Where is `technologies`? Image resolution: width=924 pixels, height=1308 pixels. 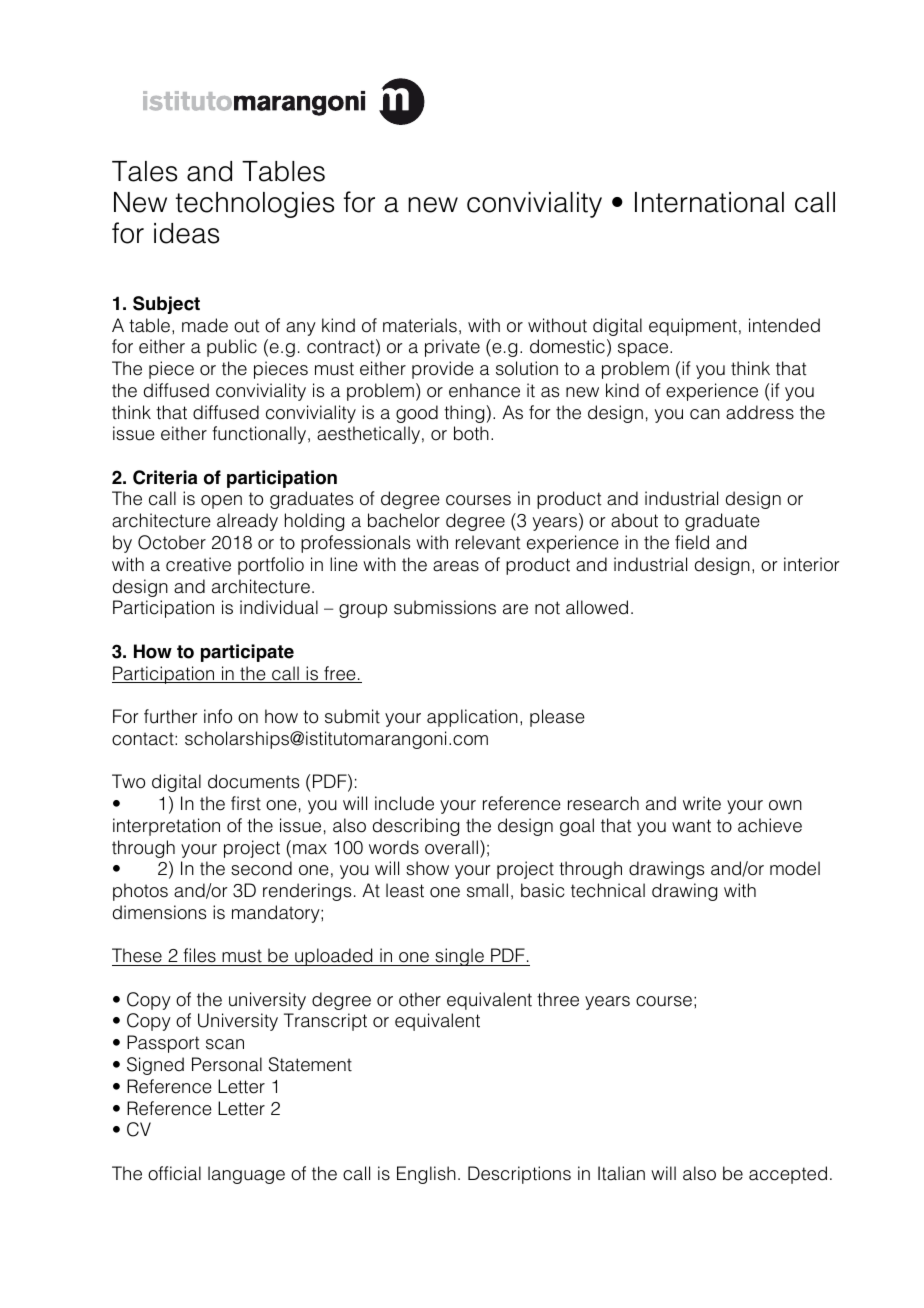 technologies is located at coordinates (255, 205).
